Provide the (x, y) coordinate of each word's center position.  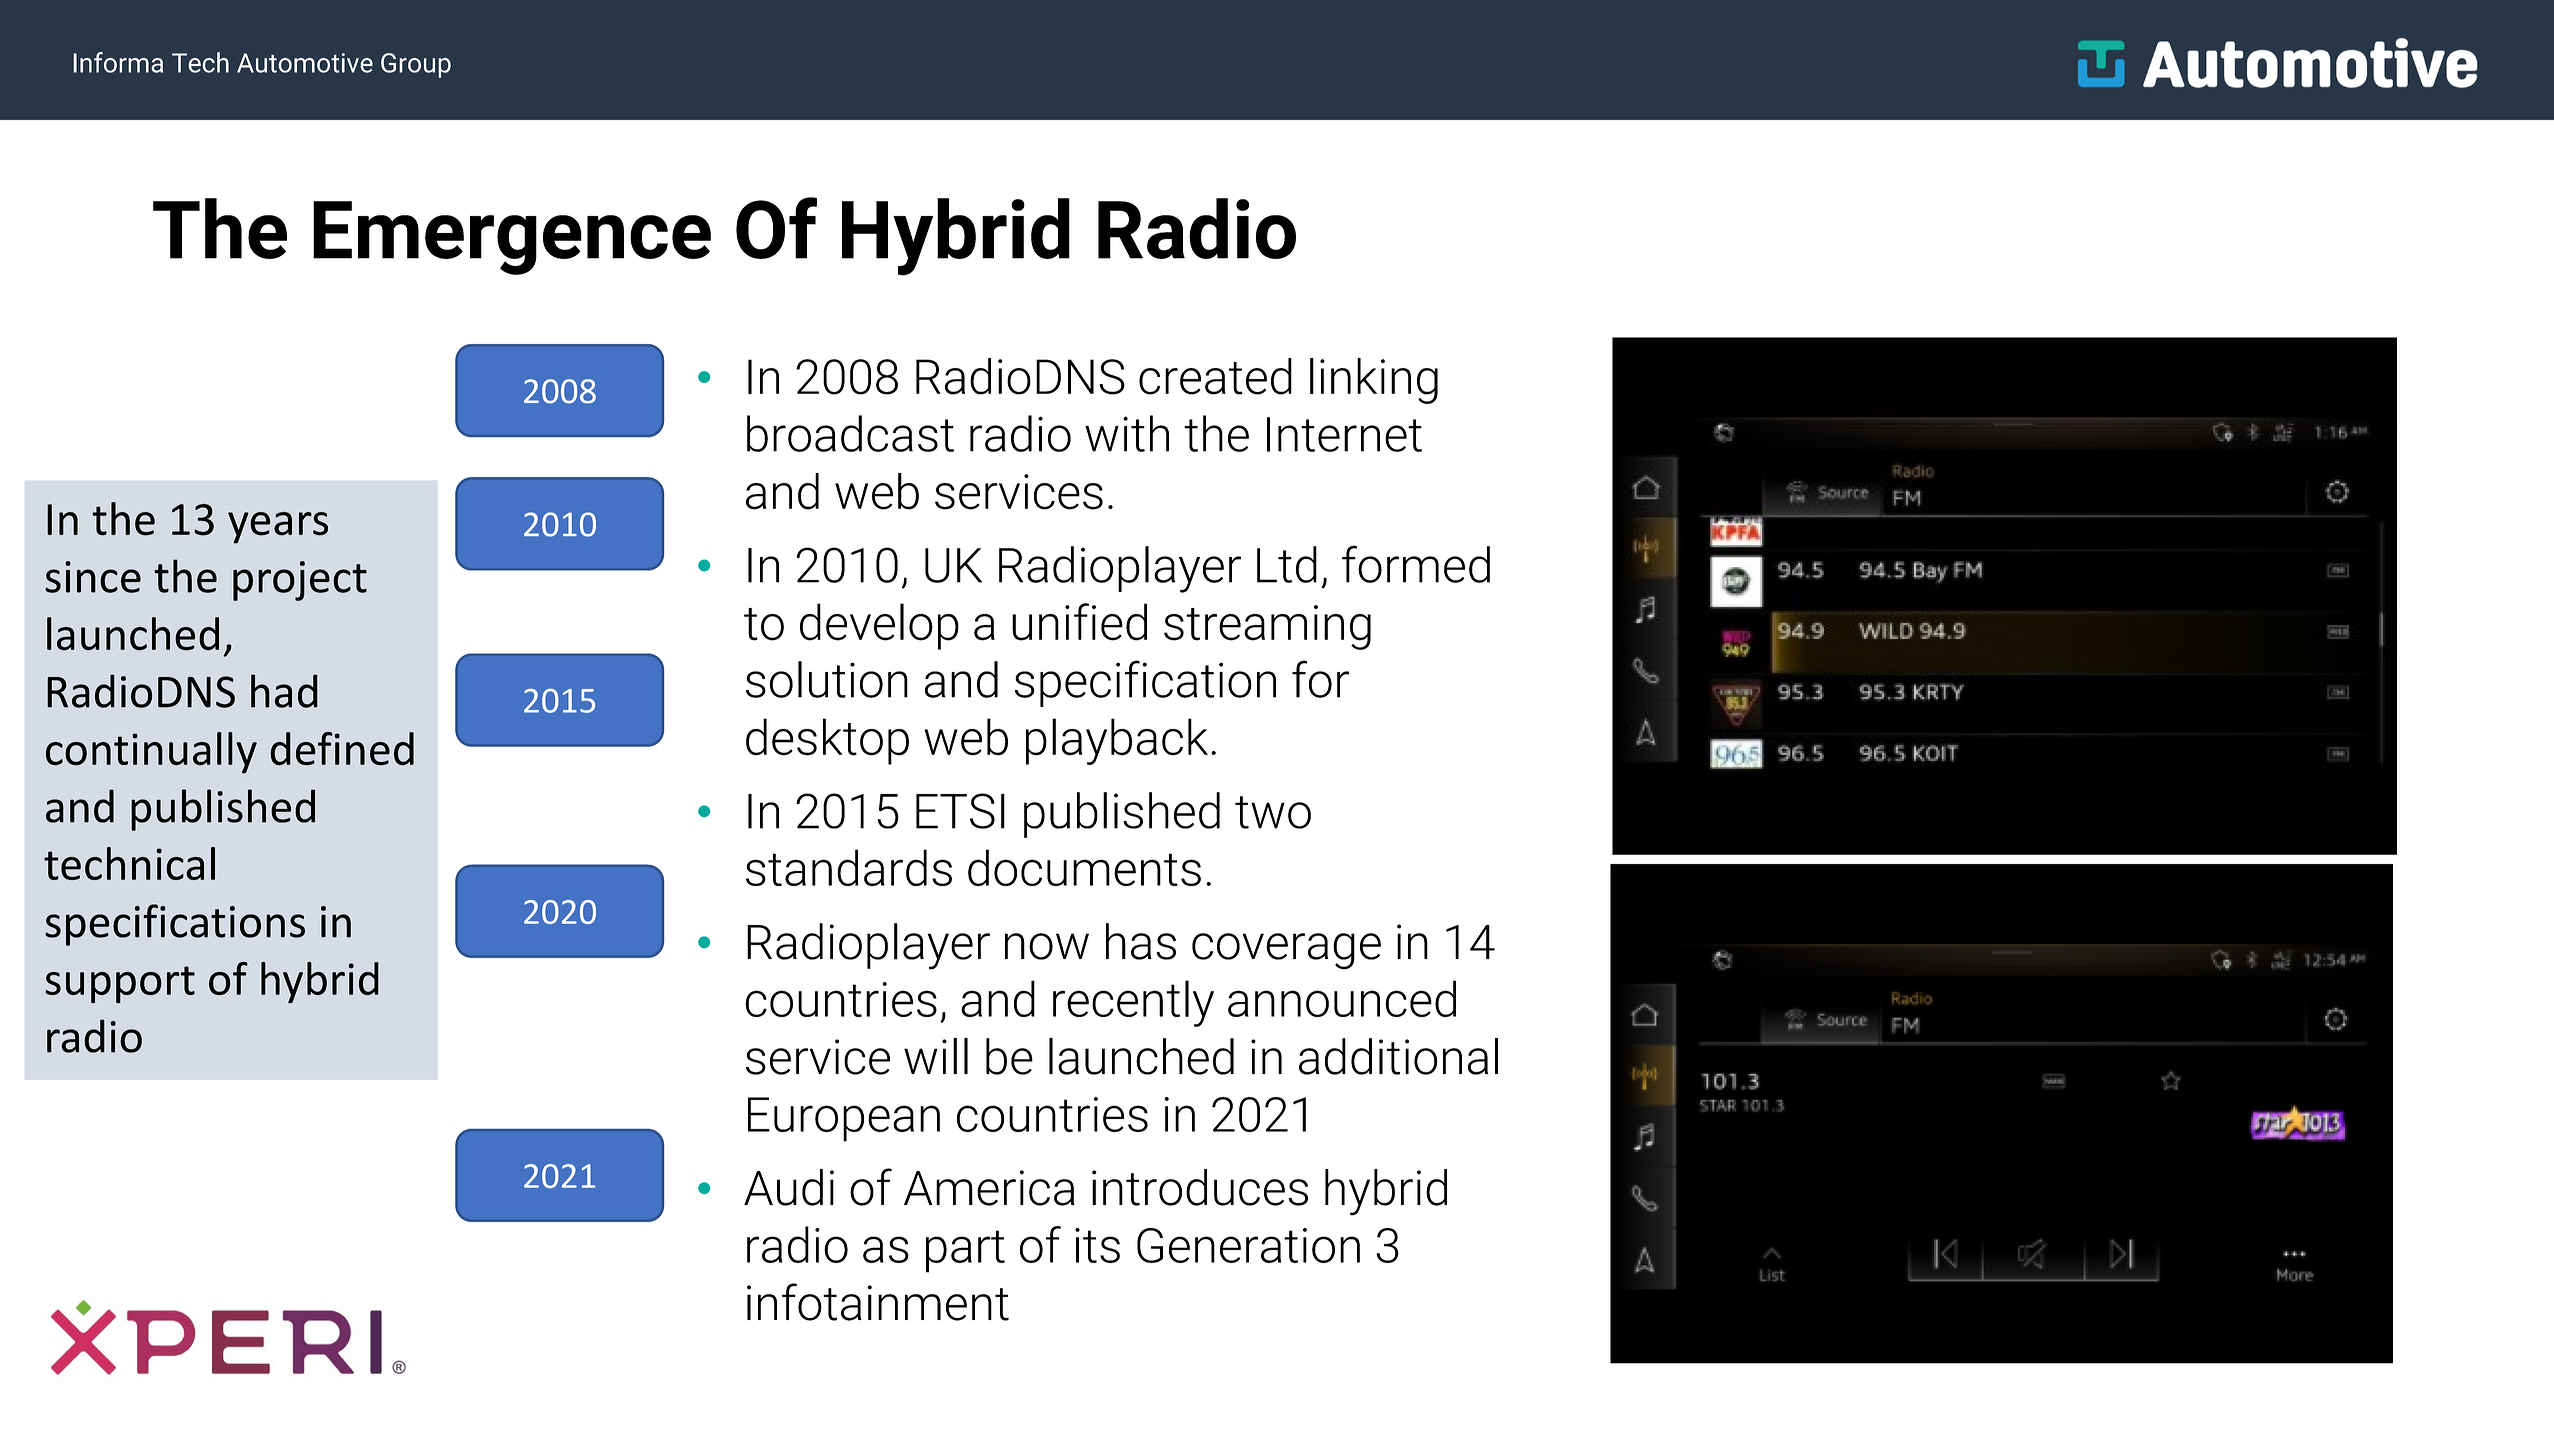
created (1215, 376)
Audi (789, 1187)
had (284, 691)
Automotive (305, 63)
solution (827, 679)
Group (416, 65)
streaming (1267, 627)
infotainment (878, 1302)
